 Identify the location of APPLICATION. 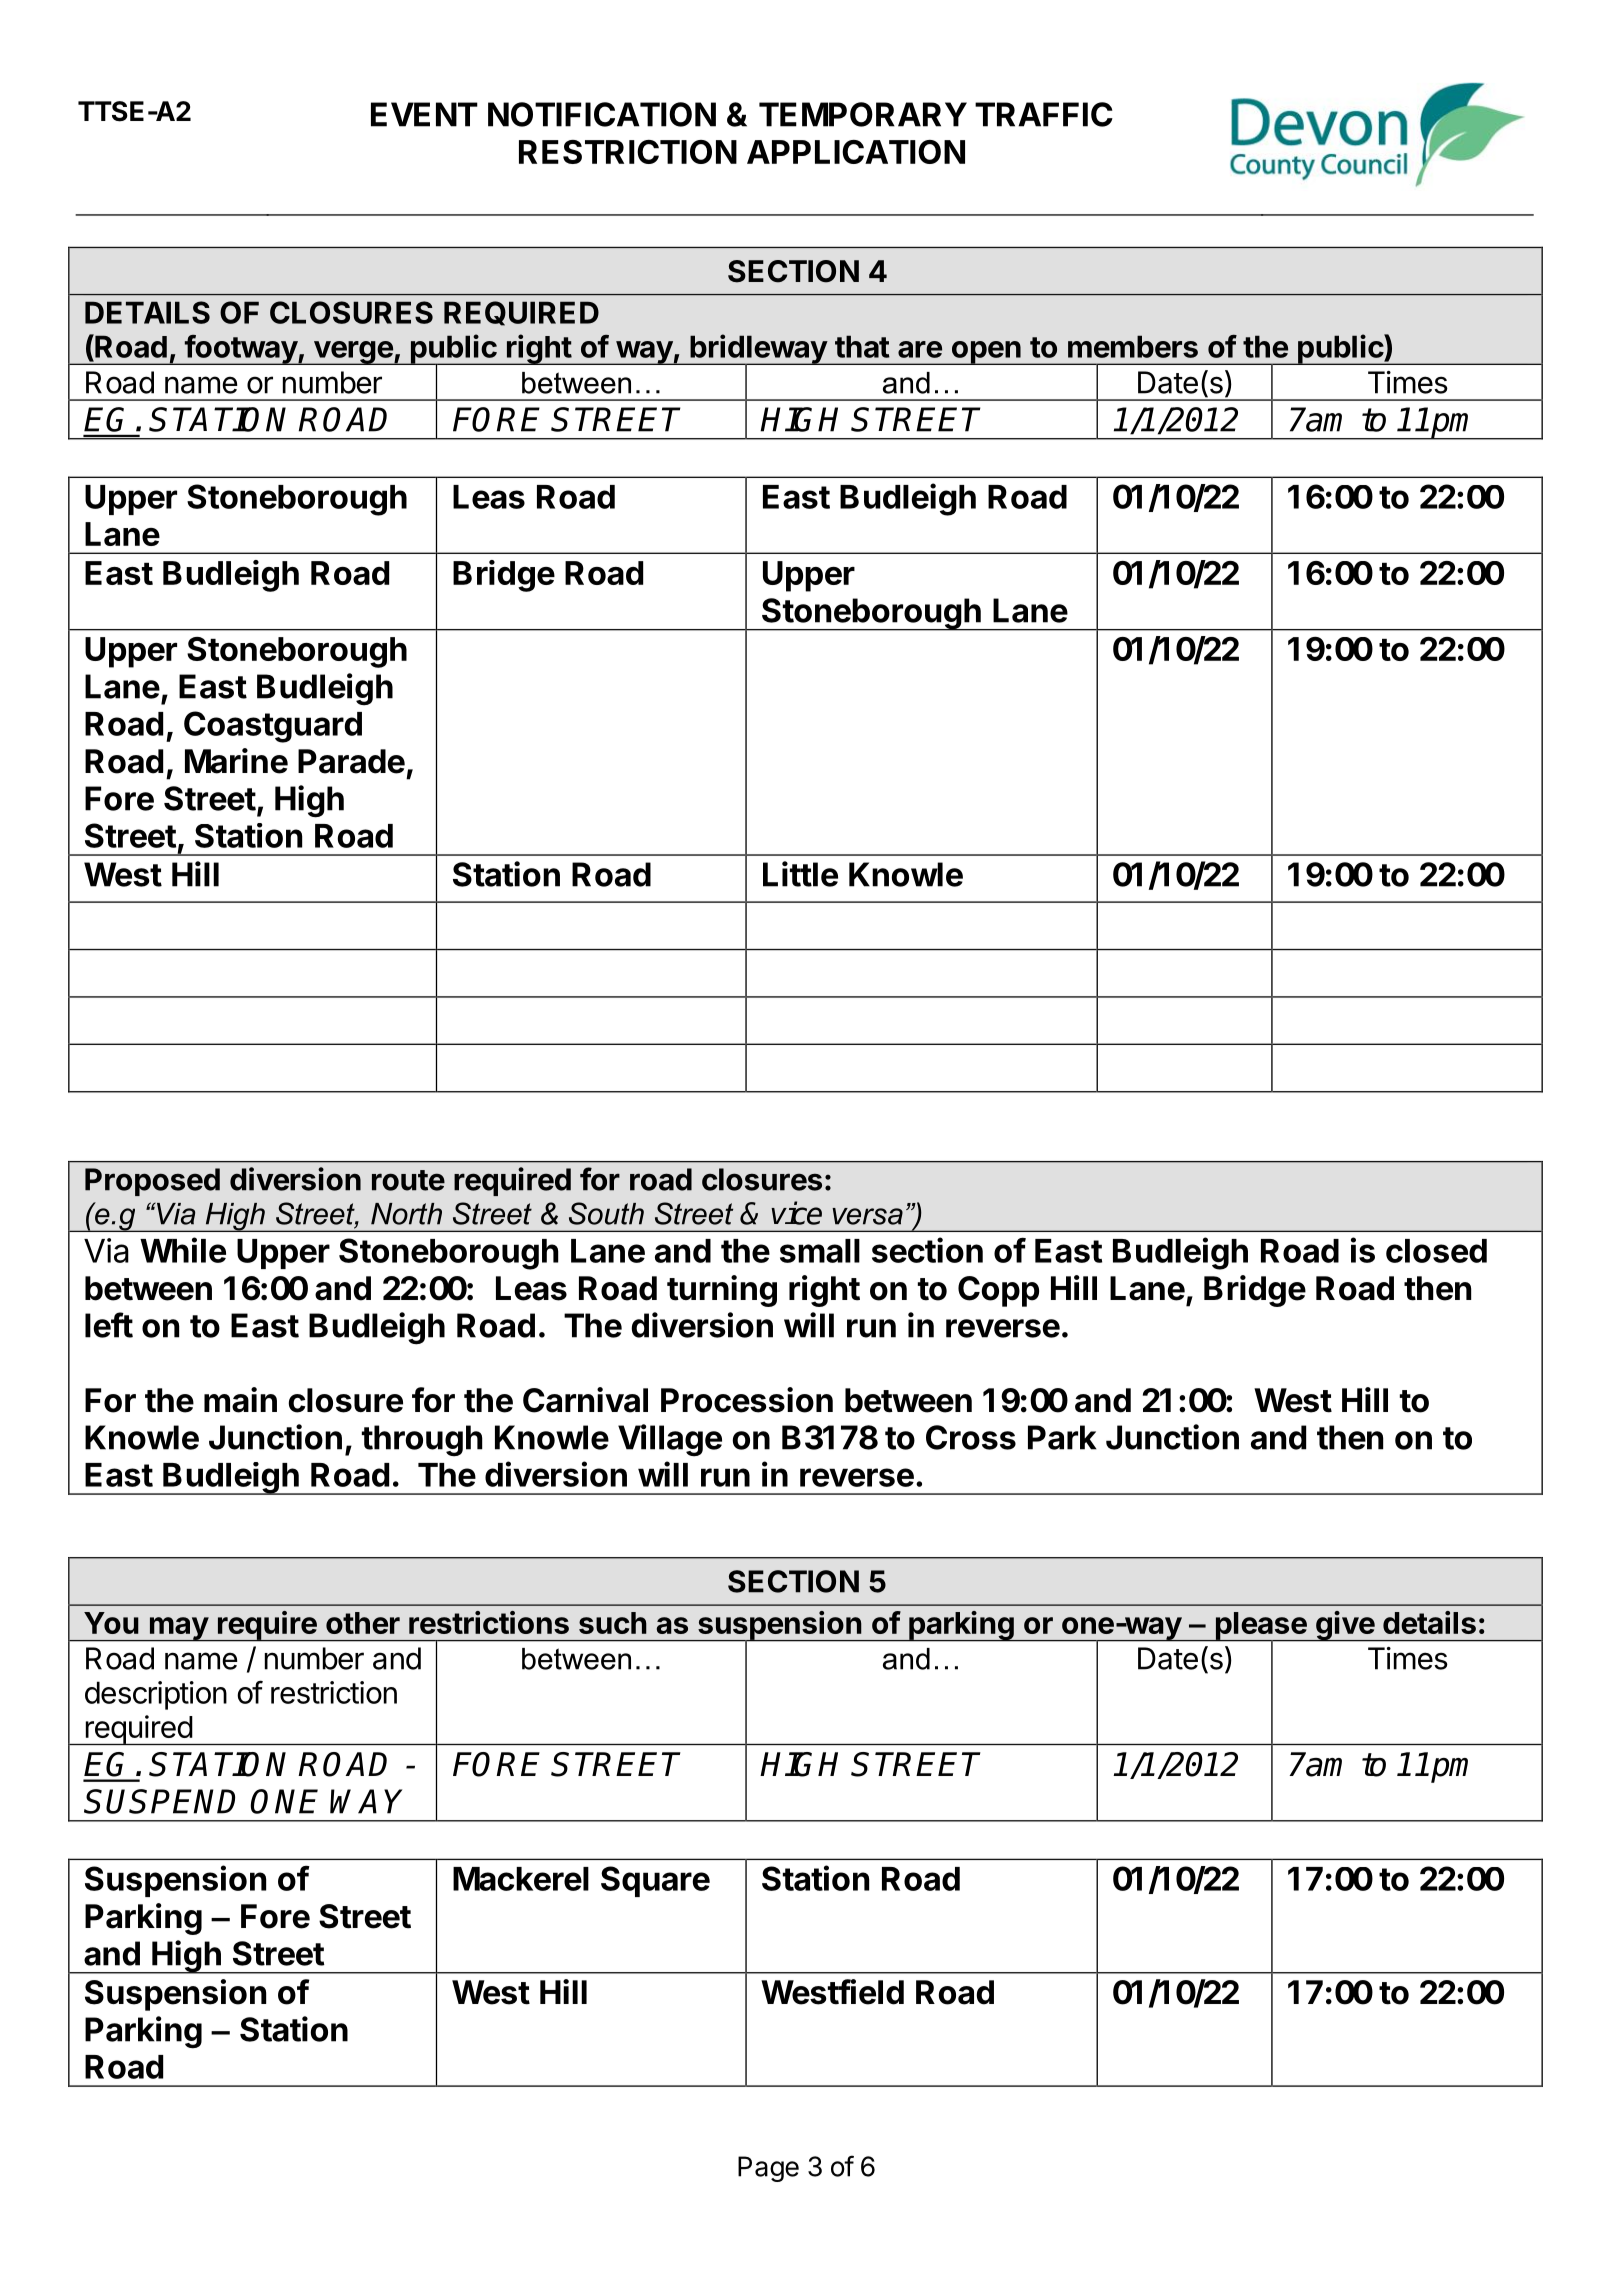
(856, 152).
